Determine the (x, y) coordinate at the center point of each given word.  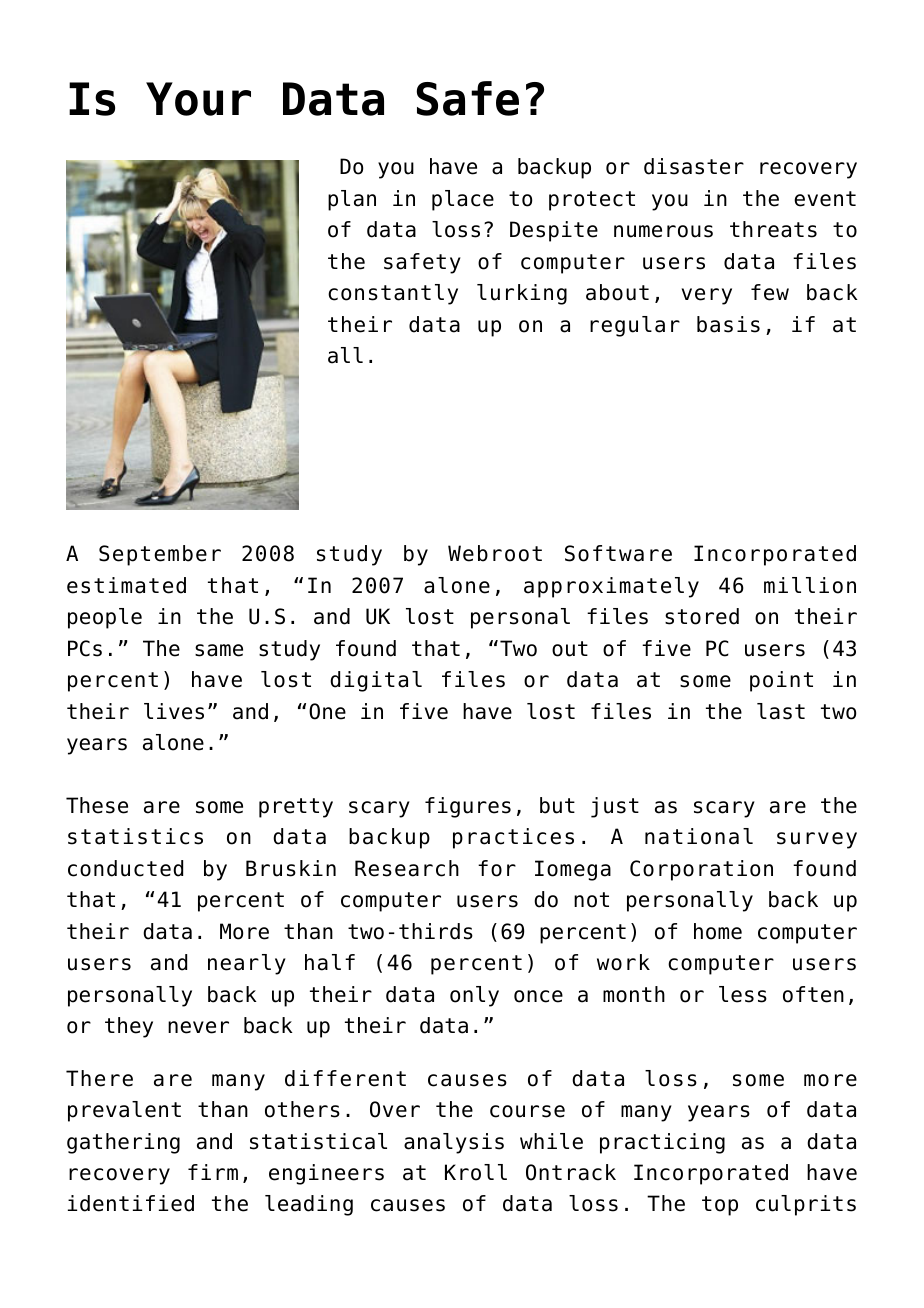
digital (376, 681)
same (219, 650)
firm (213, 1172)
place (463, 200)
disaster (694, 166)
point (781, 681)
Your (198, 99)
